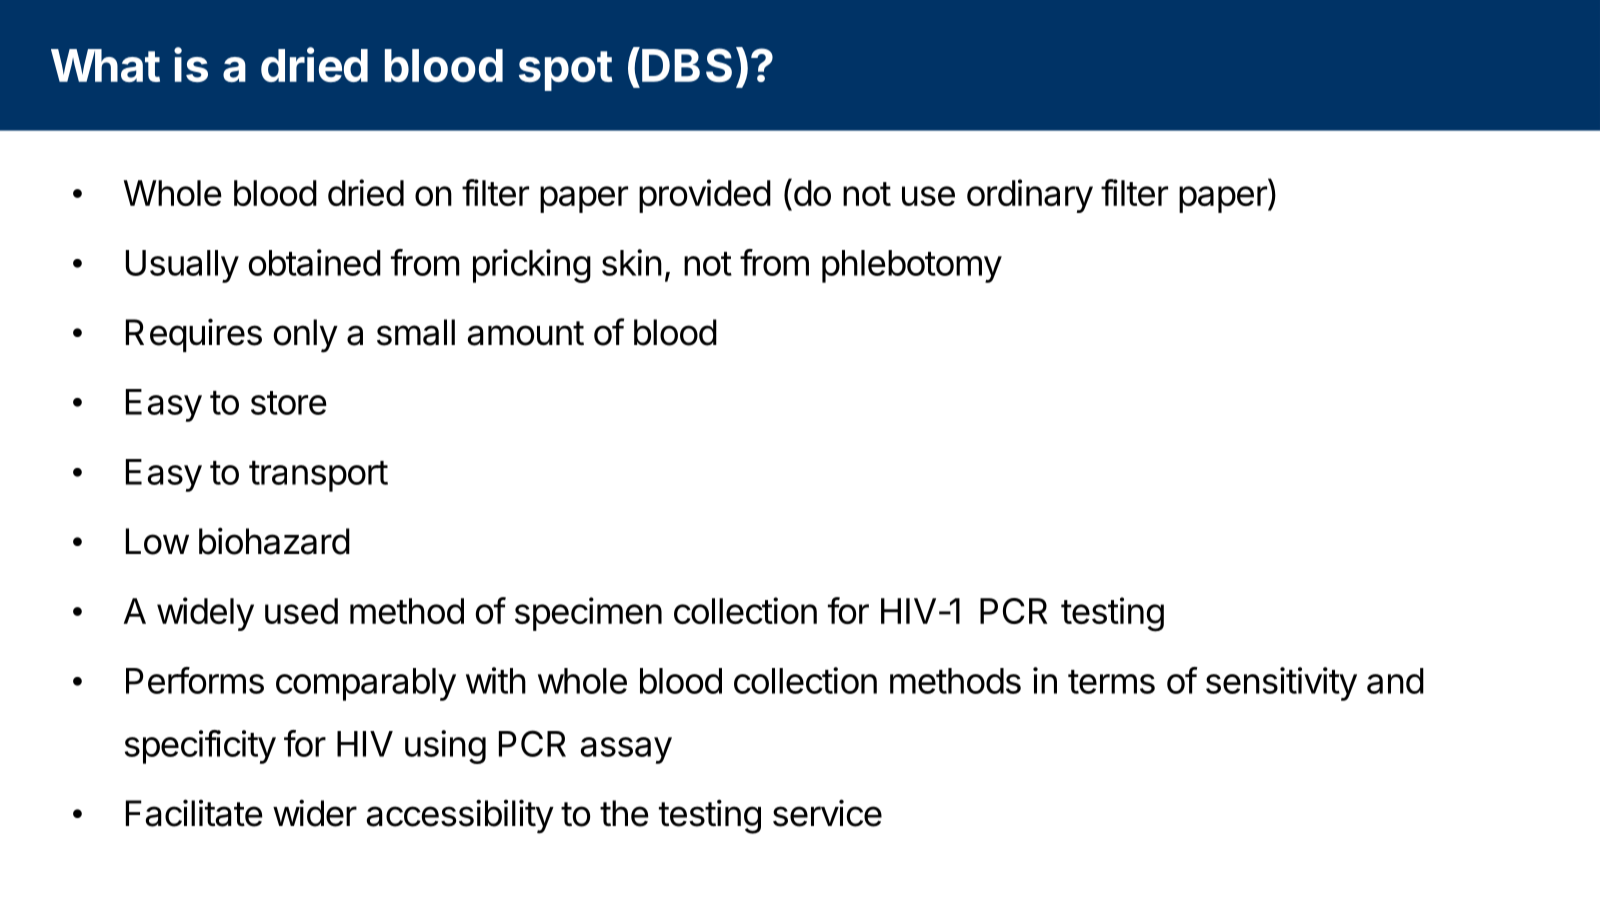 This image has width=1600, height=900. What do you see at coordinates (1030, 196) in the image?
I see `ordinary` at bounding box center [1030, 196].
